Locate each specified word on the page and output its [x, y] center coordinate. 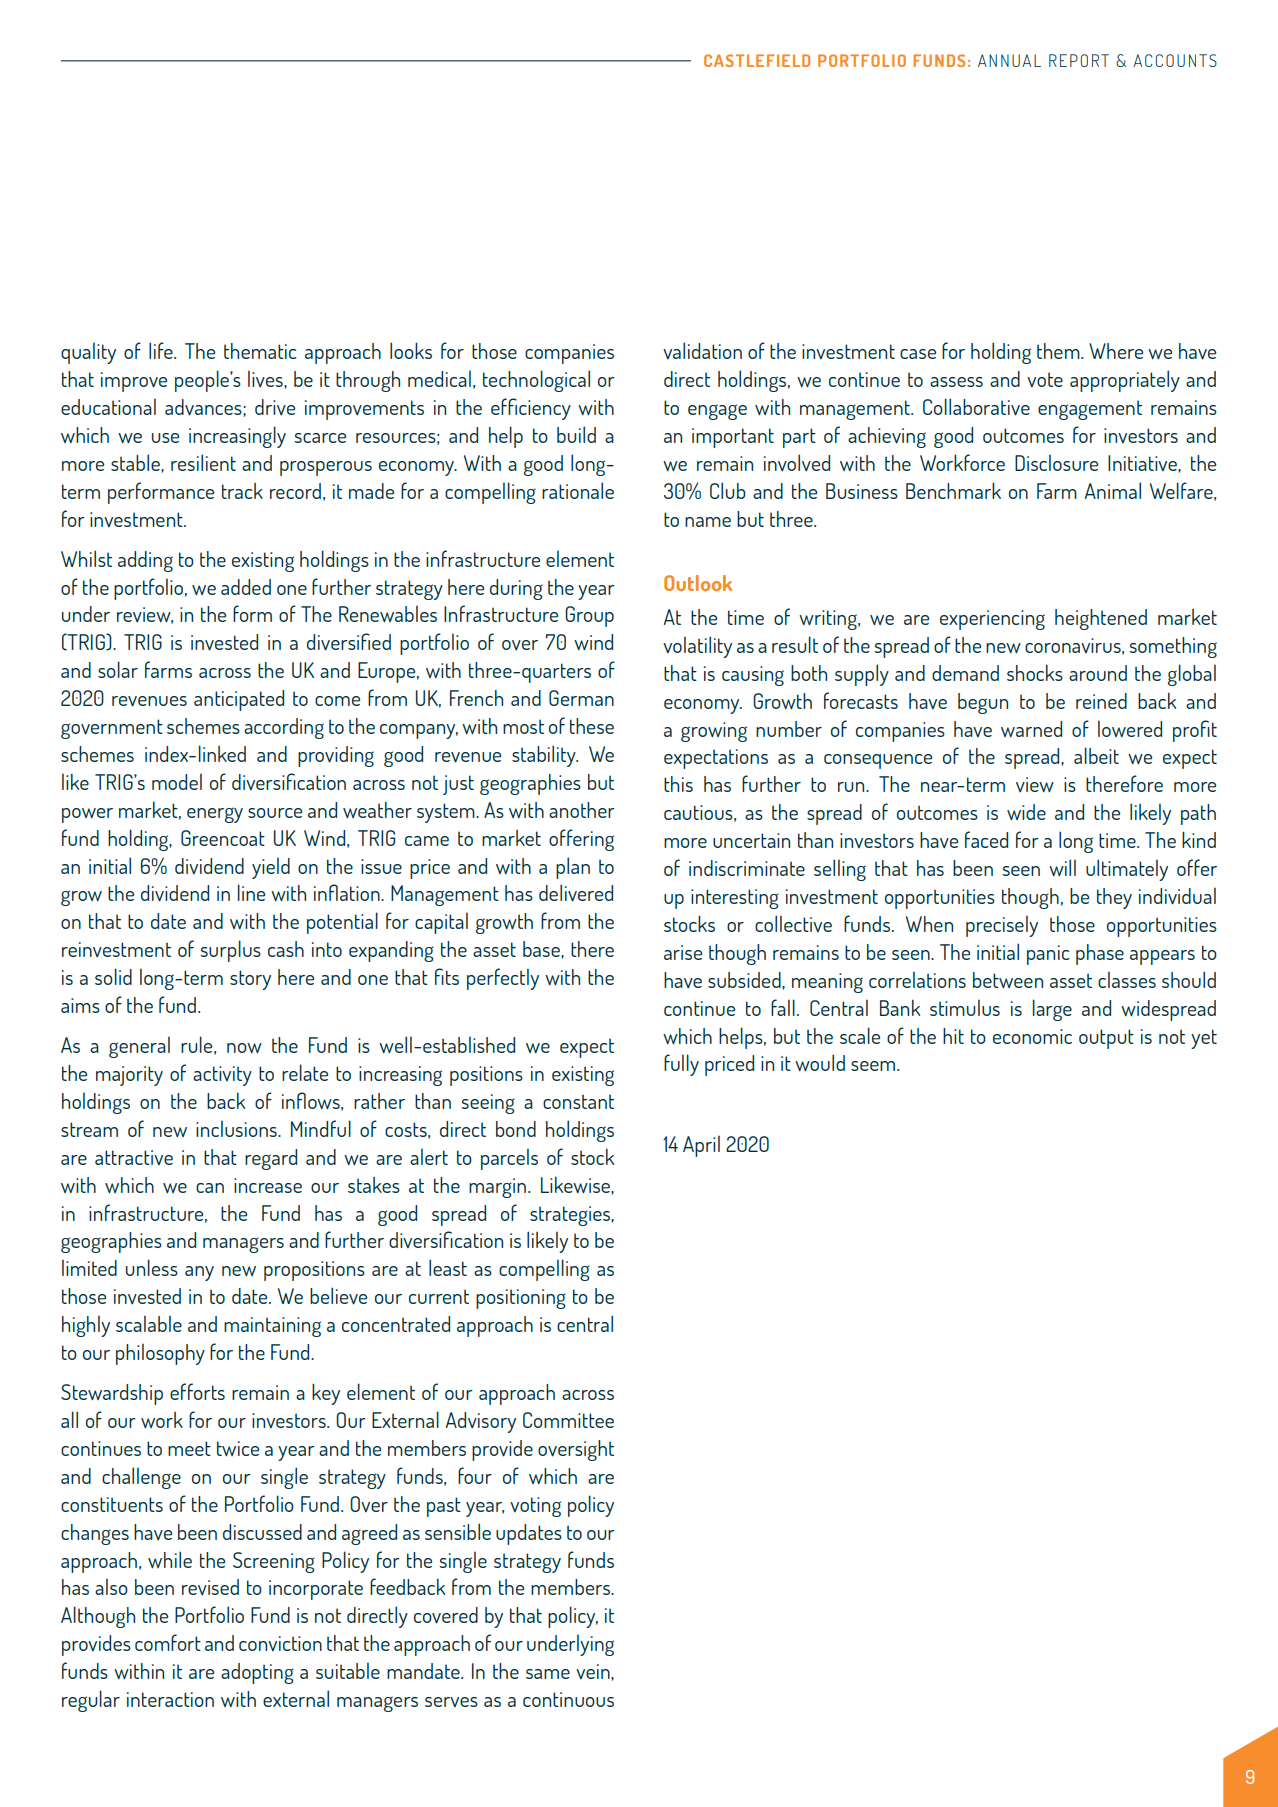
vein [594, 1671]
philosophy [160, 1354]
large [1052, 1010]
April [701, 1146]
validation [702, 350]
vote [1045, 379]
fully [681, 1065]
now [244, 1048]
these [592, 726]
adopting [257, 1673]
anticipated [239, 700]
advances [204, 407]
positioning [521, 1299]
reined [1101, 701]
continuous [568, 1699]
